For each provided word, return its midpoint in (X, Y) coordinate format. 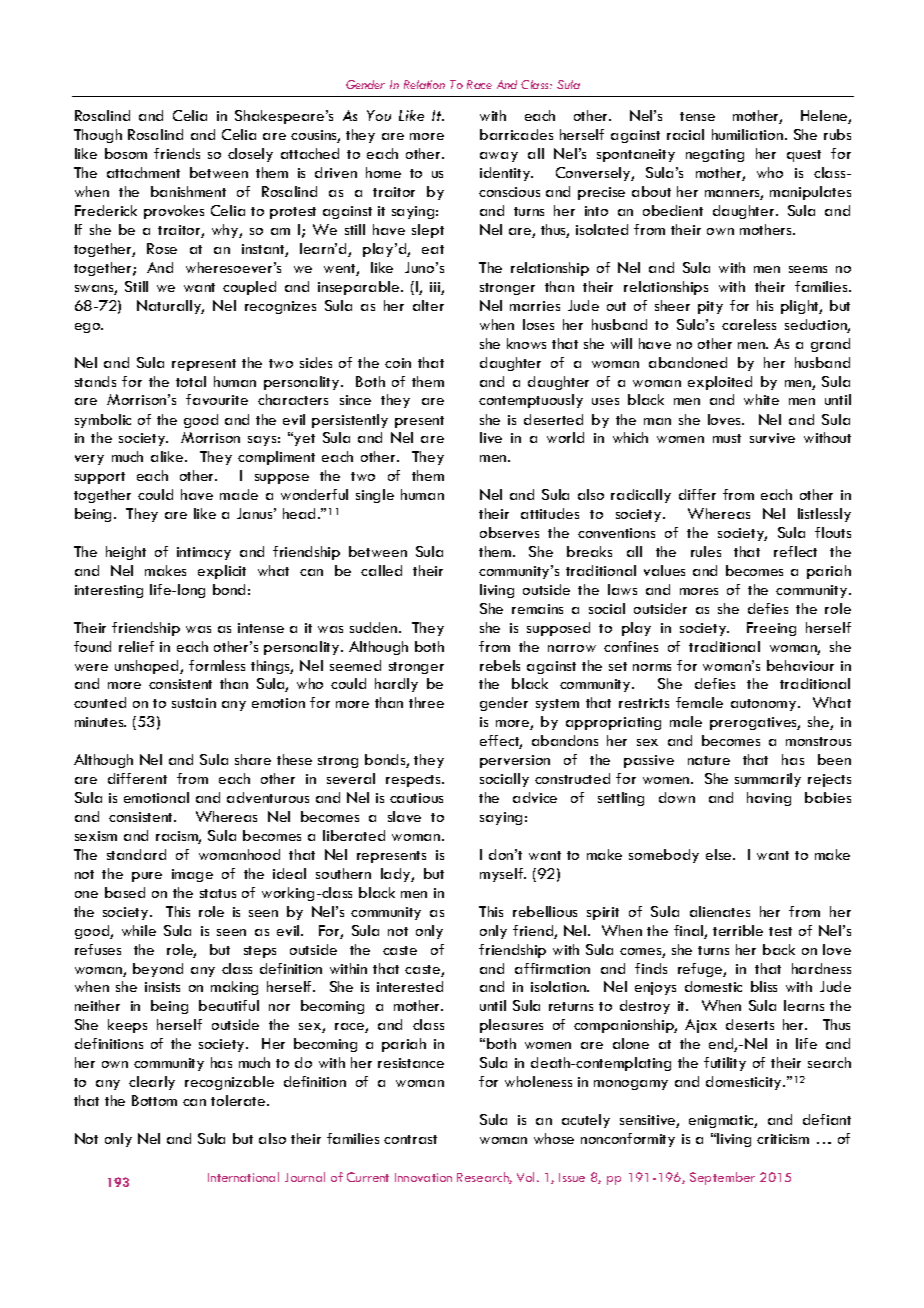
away (499, 157)
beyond (158, 970)
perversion (515, 761)
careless (749, 324)
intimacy (204, 553)
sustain (194, 703)
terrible (738, 930)
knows (526, 343)
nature (709, 760)
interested (410, 986)
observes (509, 532)
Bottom (154, 1100)
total (191, 381)
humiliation (749, 134)
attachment (143, 172)
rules (706, 551)
